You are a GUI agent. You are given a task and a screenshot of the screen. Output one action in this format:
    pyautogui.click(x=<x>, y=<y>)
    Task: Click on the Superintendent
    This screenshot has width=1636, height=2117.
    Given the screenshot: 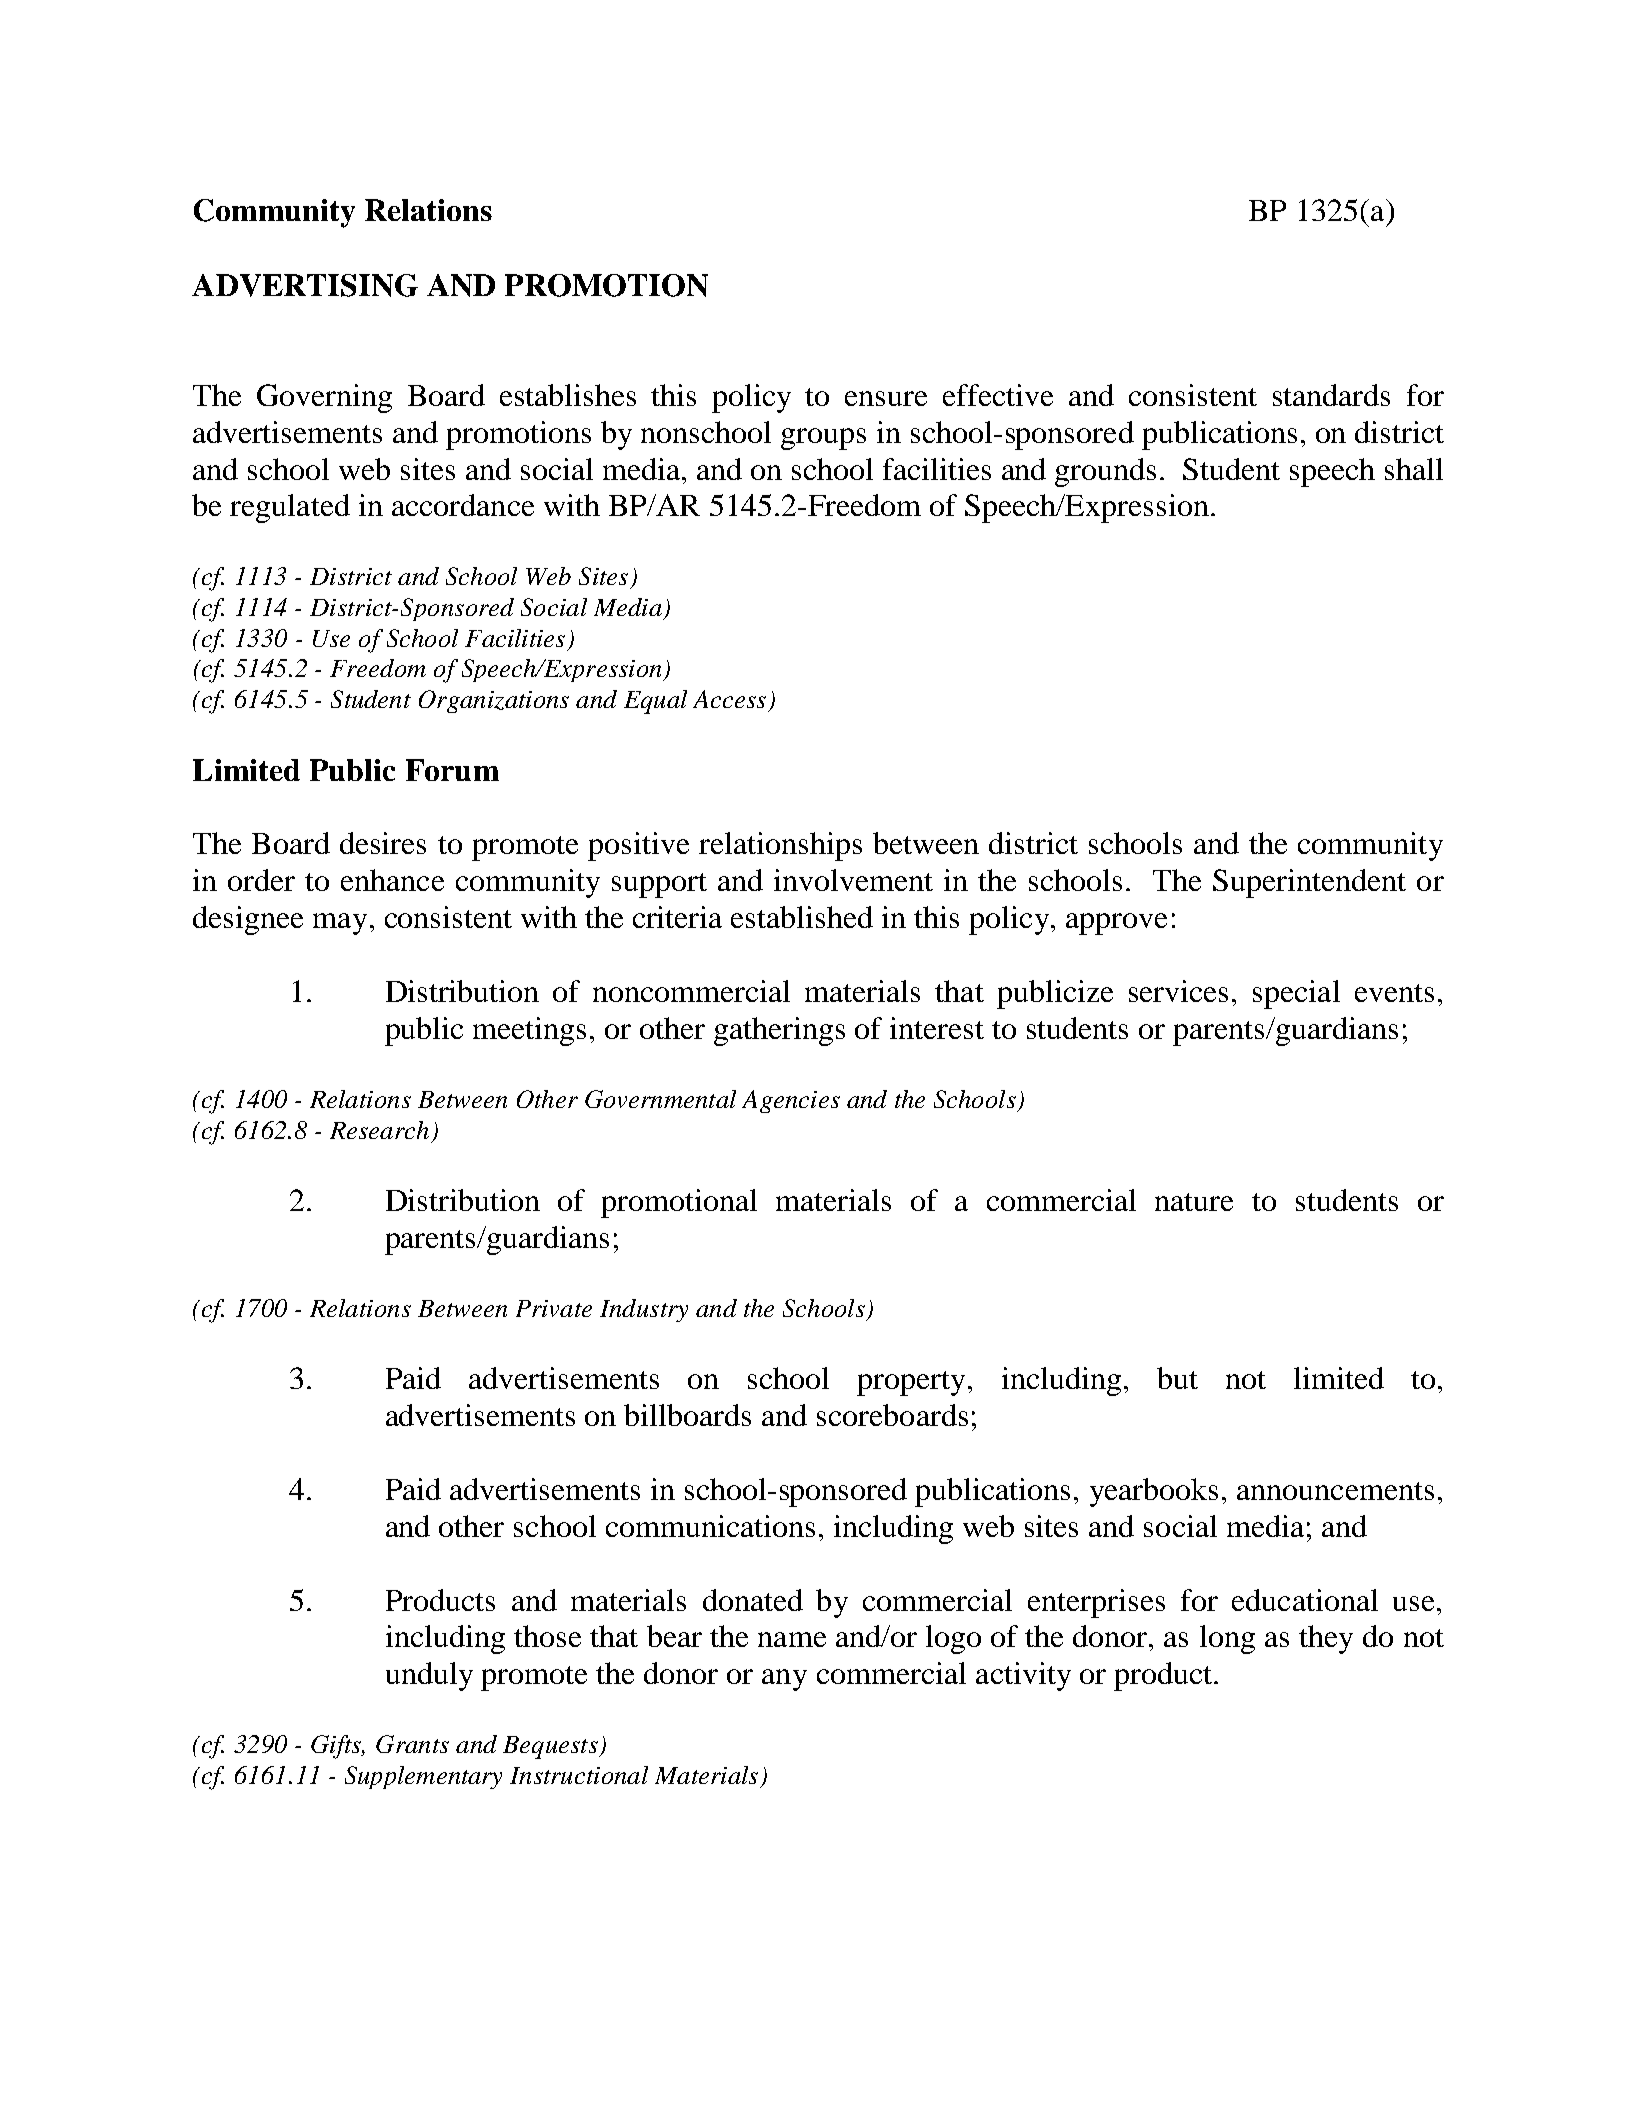 What is the action you would take?
    pyautogui.click(x=1309, y=883)
